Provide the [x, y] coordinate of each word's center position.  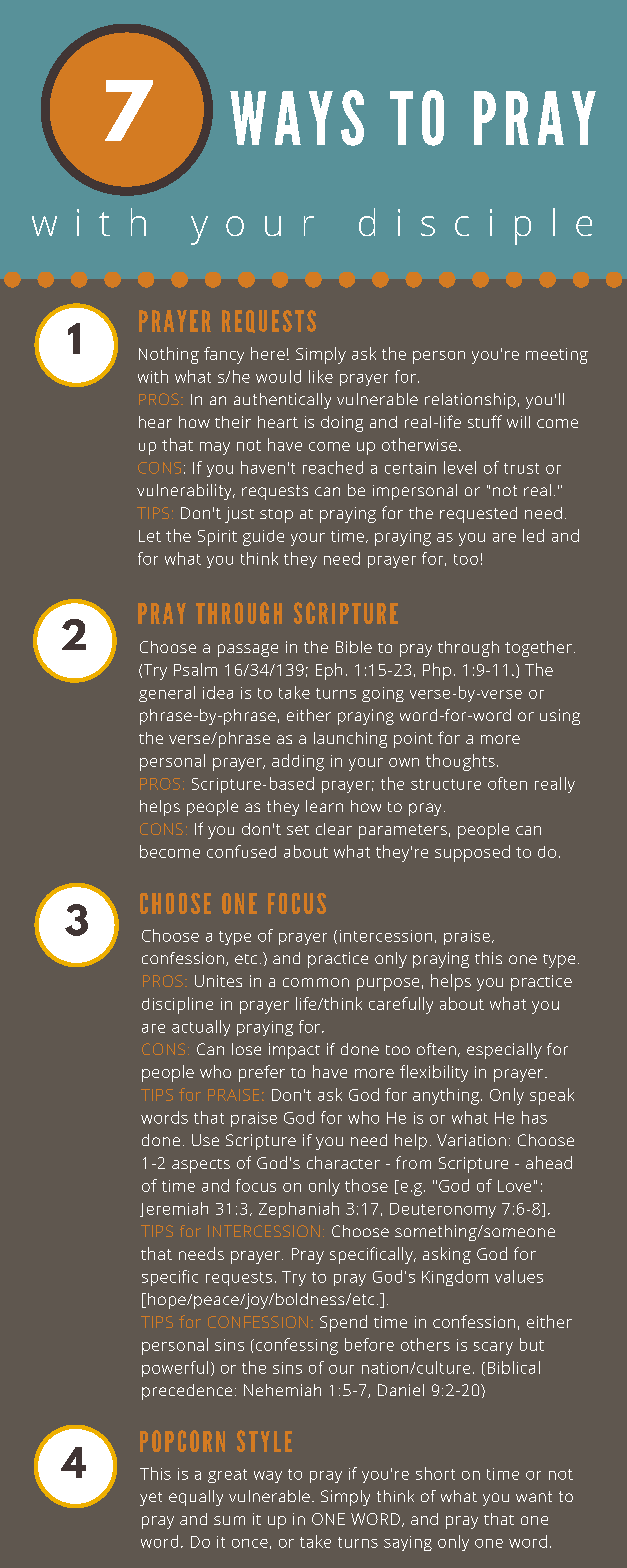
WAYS [297, 118]
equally [196, 1498]
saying [408, 1543]
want [534, 1496]
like [321, 376]
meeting [557, 356]
